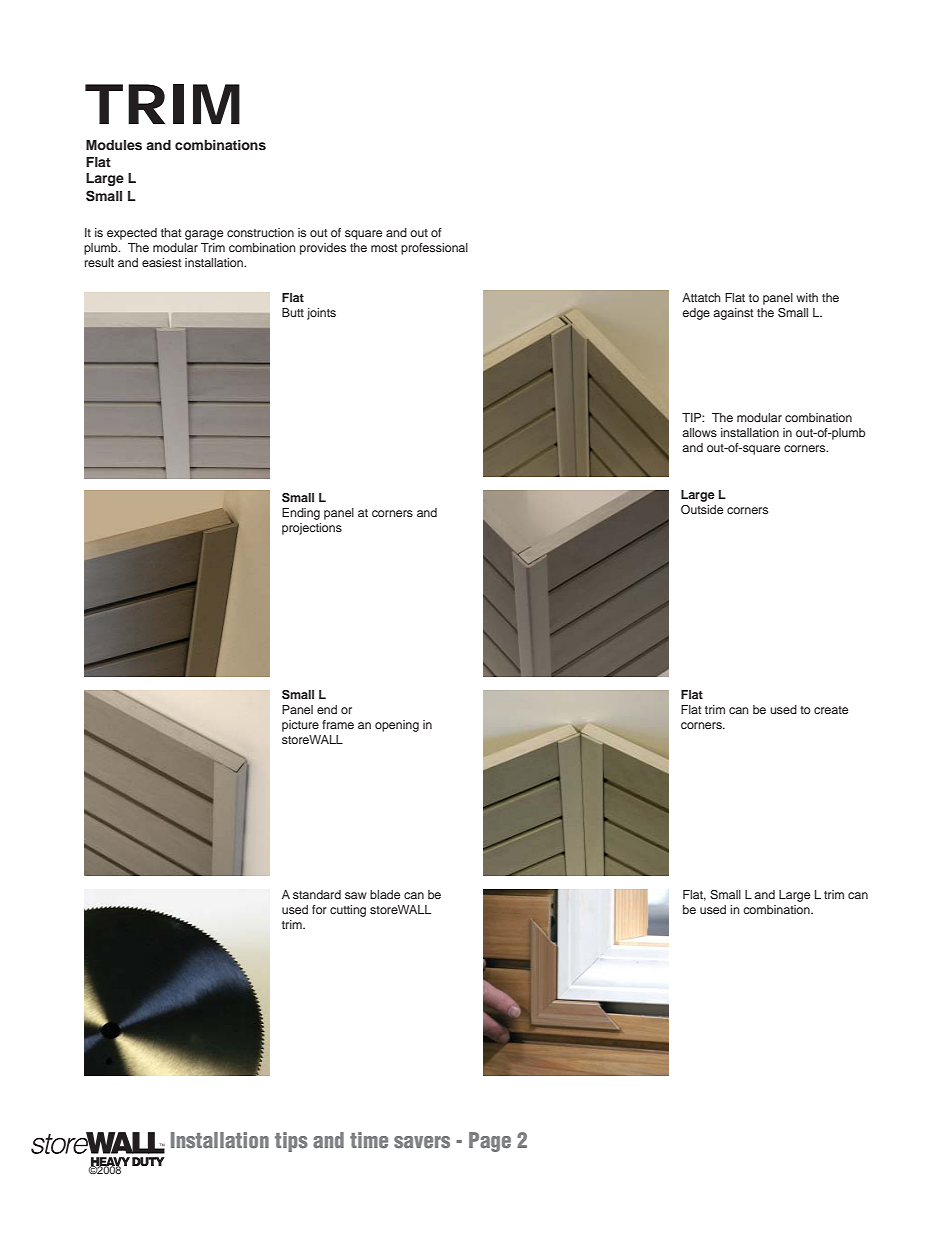 This screenshot has height=1233, width=952. I want to click on with, so click(807, 297).
